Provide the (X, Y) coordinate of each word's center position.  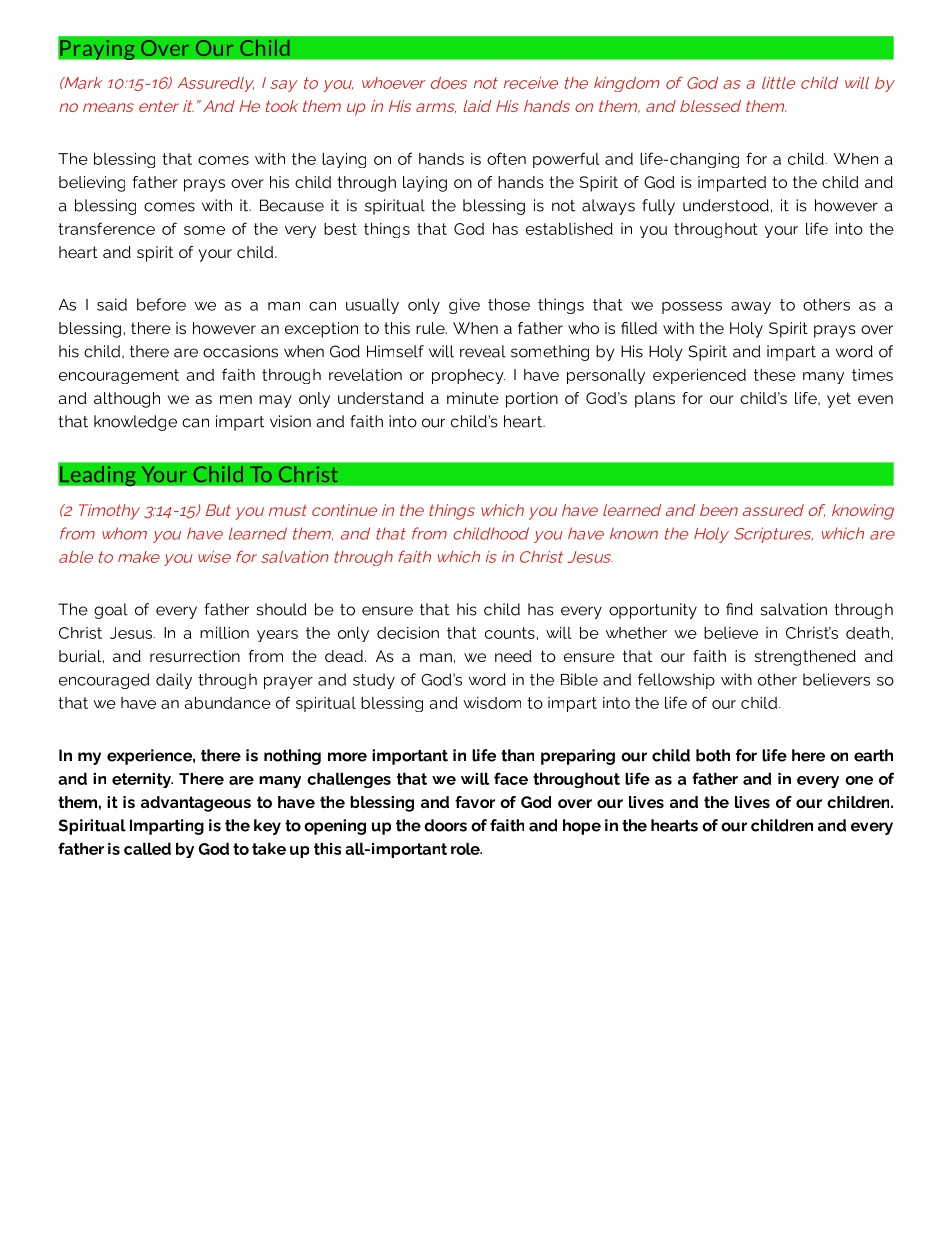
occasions (240, 351)
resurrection (195, 656)
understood (726, 205)
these (775, 375)
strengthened (805, 658)
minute (473, 398)
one (859, 780)
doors (445, 825)
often (506, 158)
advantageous (196, 804)
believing (92, 184)
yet (839, 400)
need (513, 656)
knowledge (135, 423)
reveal (483, 351)
